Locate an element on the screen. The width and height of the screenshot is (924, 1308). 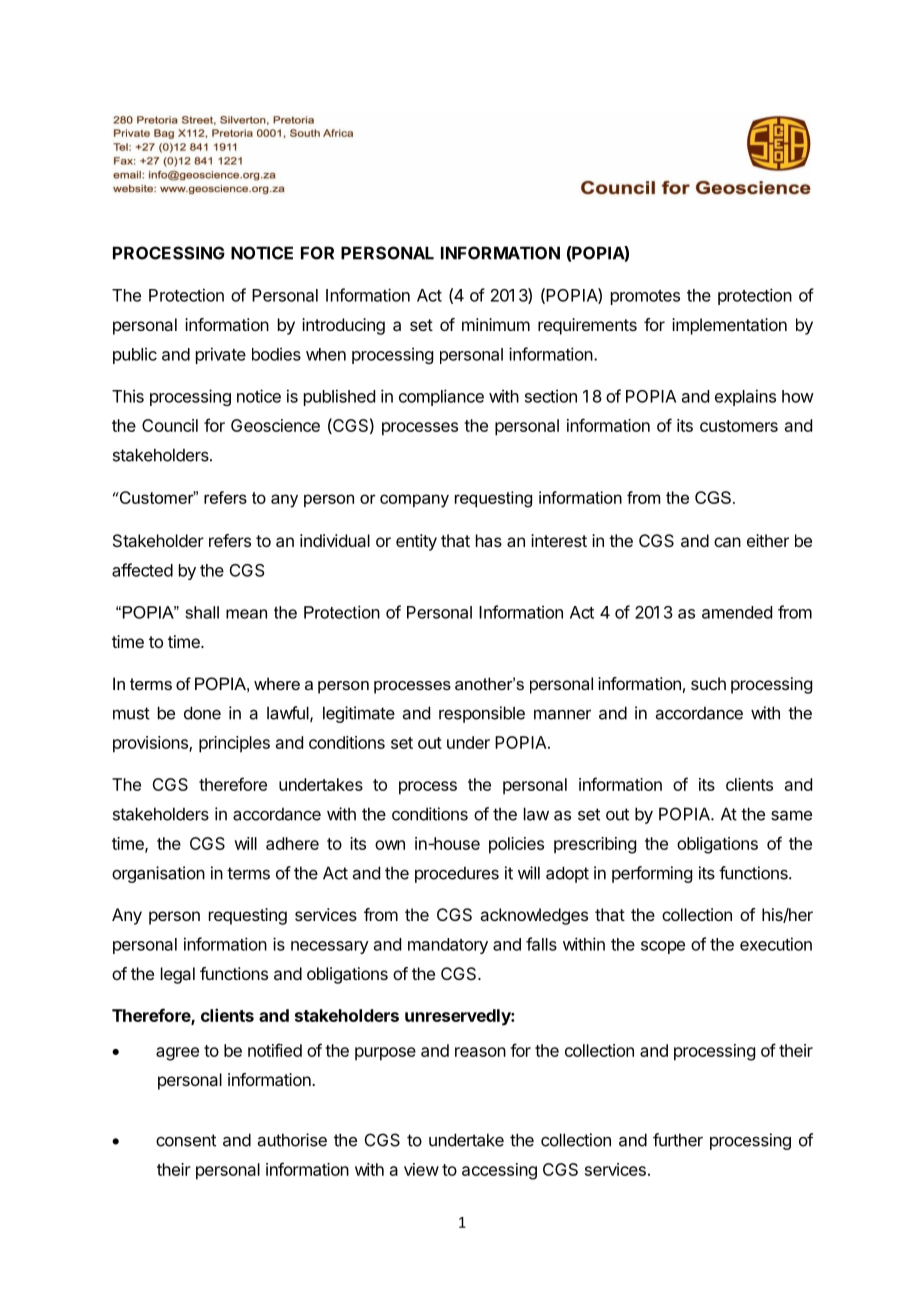
has is located at coordinates (489, 540).
